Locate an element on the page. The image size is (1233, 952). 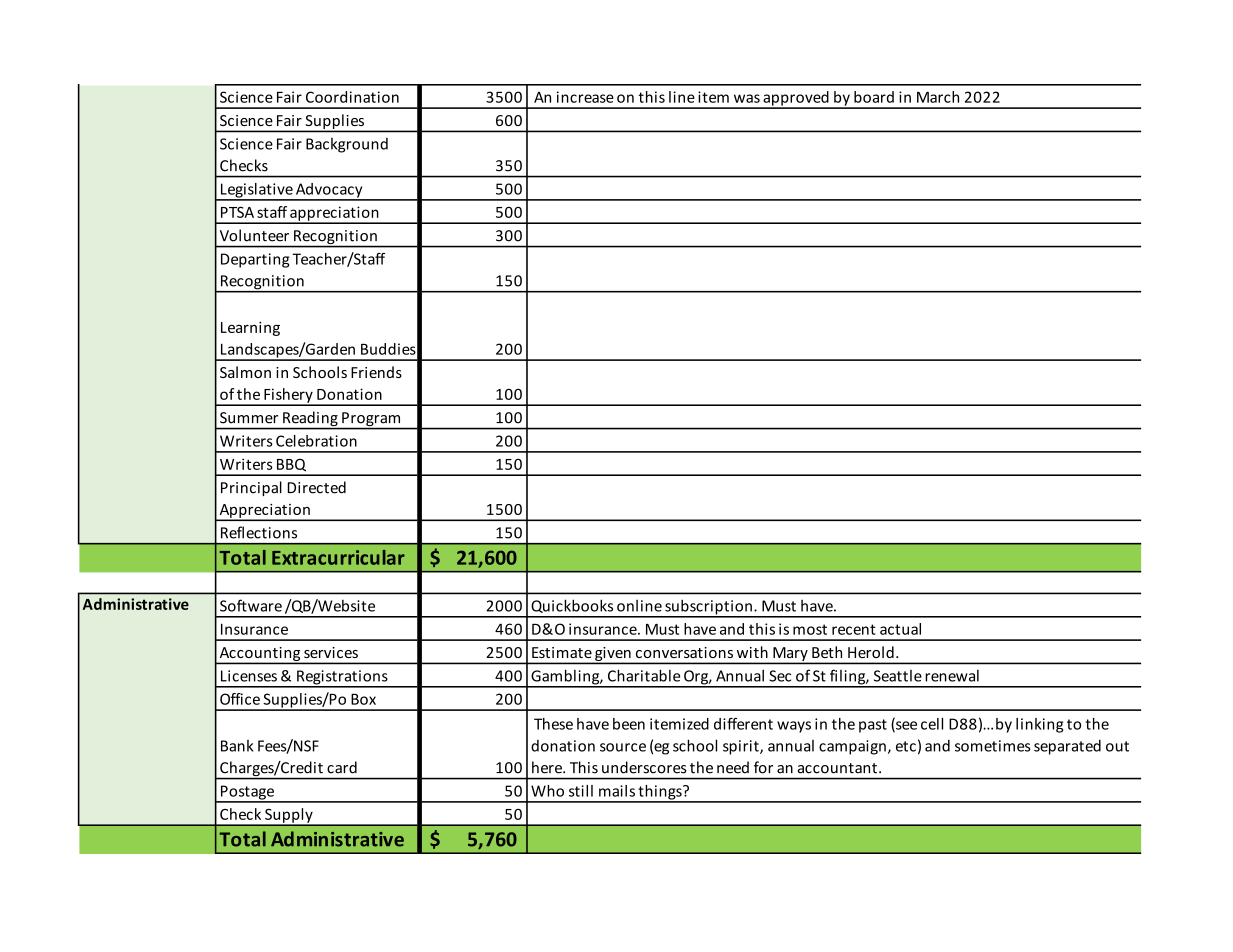
March is located at coordinates (938, 97).
